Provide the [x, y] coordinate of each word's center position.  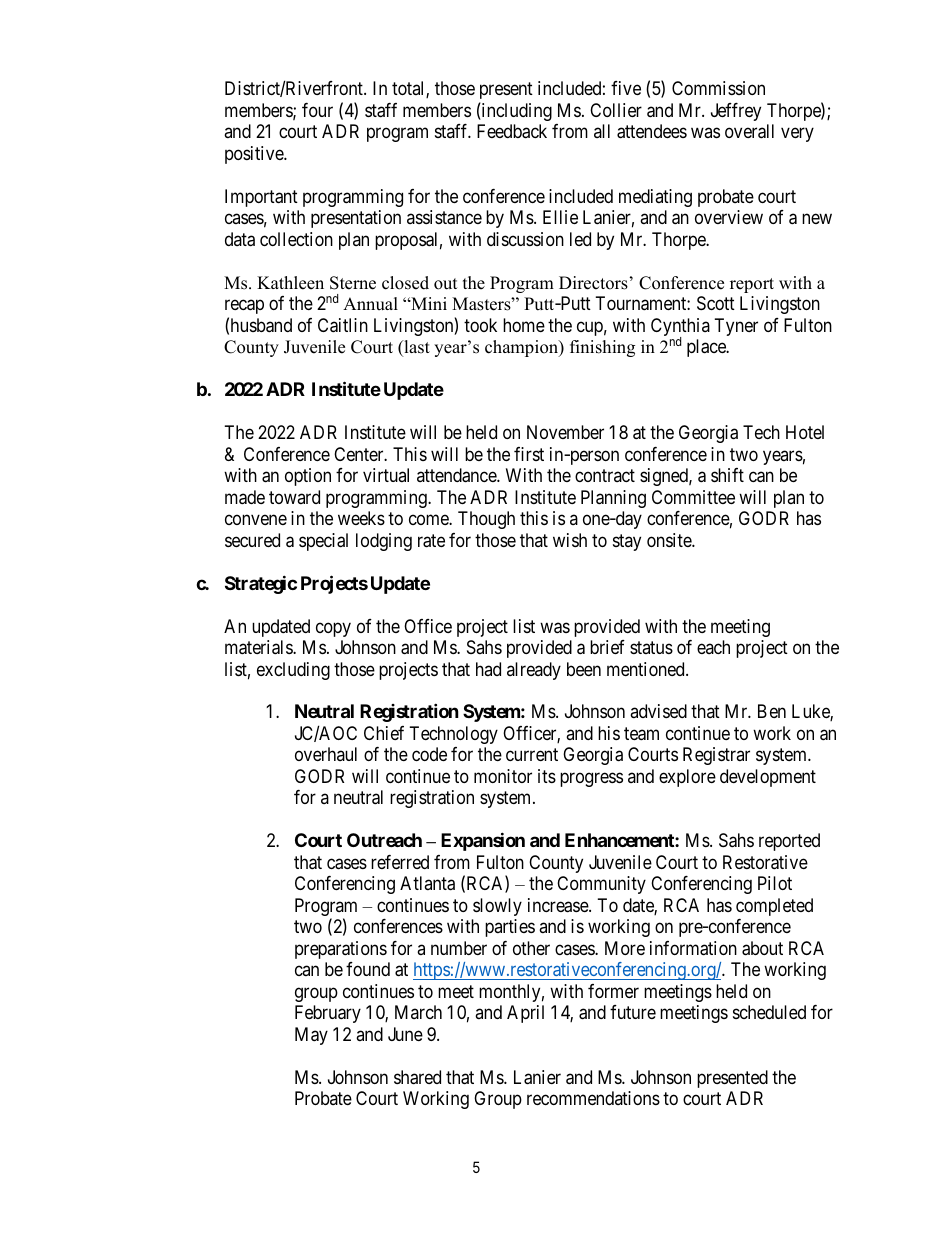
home [524, 325]
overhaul [326, 754]
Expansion [483, 842]
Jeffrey [736, 112]
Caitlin [343, 325]
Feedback [512, 131]
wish [570, 540]
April [525, 1014]
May [311, 1036]
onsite [670, 540]
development [768, 778]
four [317, 110]
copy [333, 629]
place [707, 348]
